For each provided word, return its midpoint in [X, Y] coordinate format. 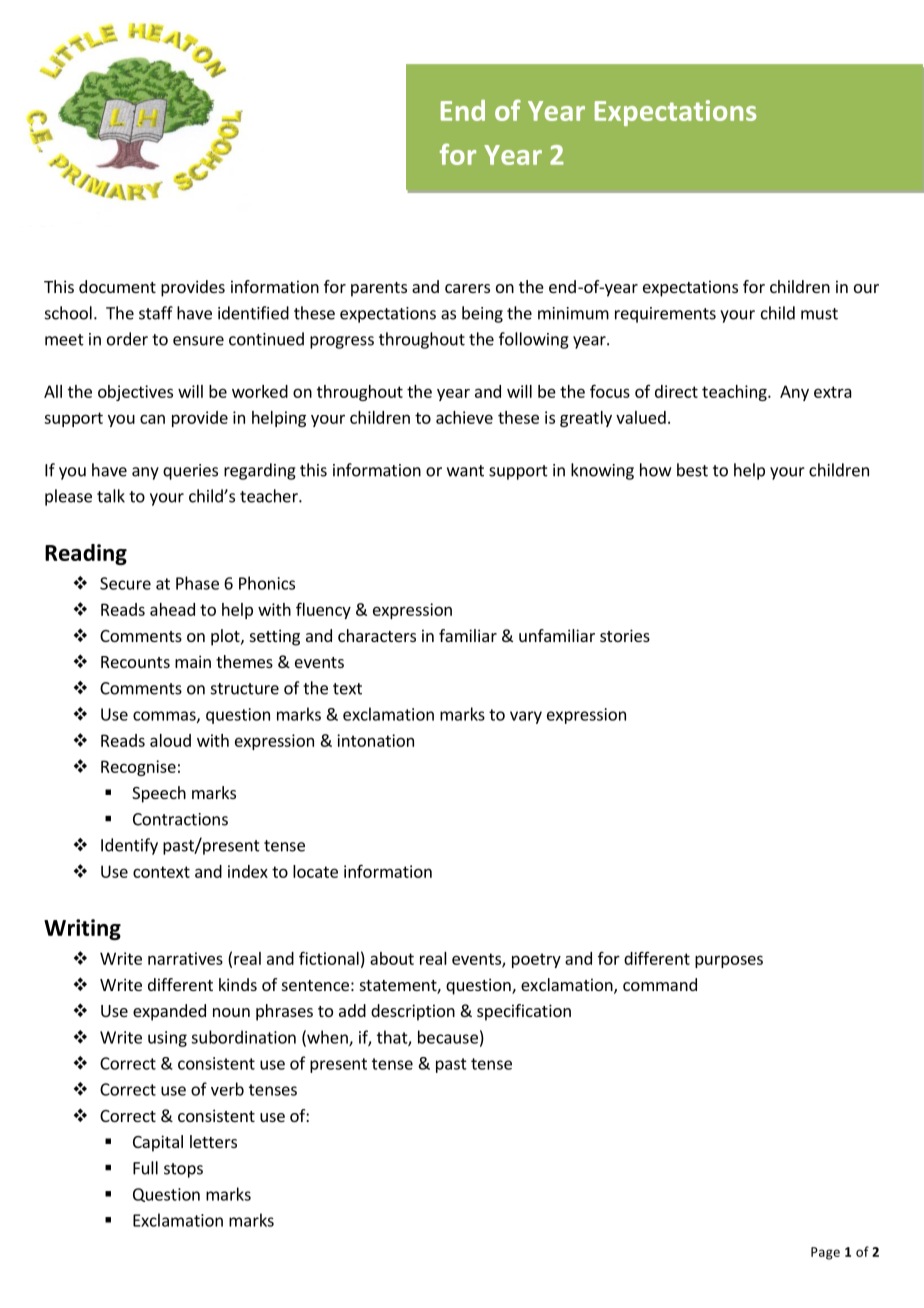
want [465, 471]
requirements [665, 315]
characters [377, 635]
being [482, 314]
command [660, 984]
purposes [729, 961]
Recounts [135, 662]
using [167, 1039]
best [692, 470]
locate [315, 871]
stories [625, 635]
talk [111, 496]
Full [145, 1168]
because [448, 1037]
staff [156, 313]
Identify [129, 846]
